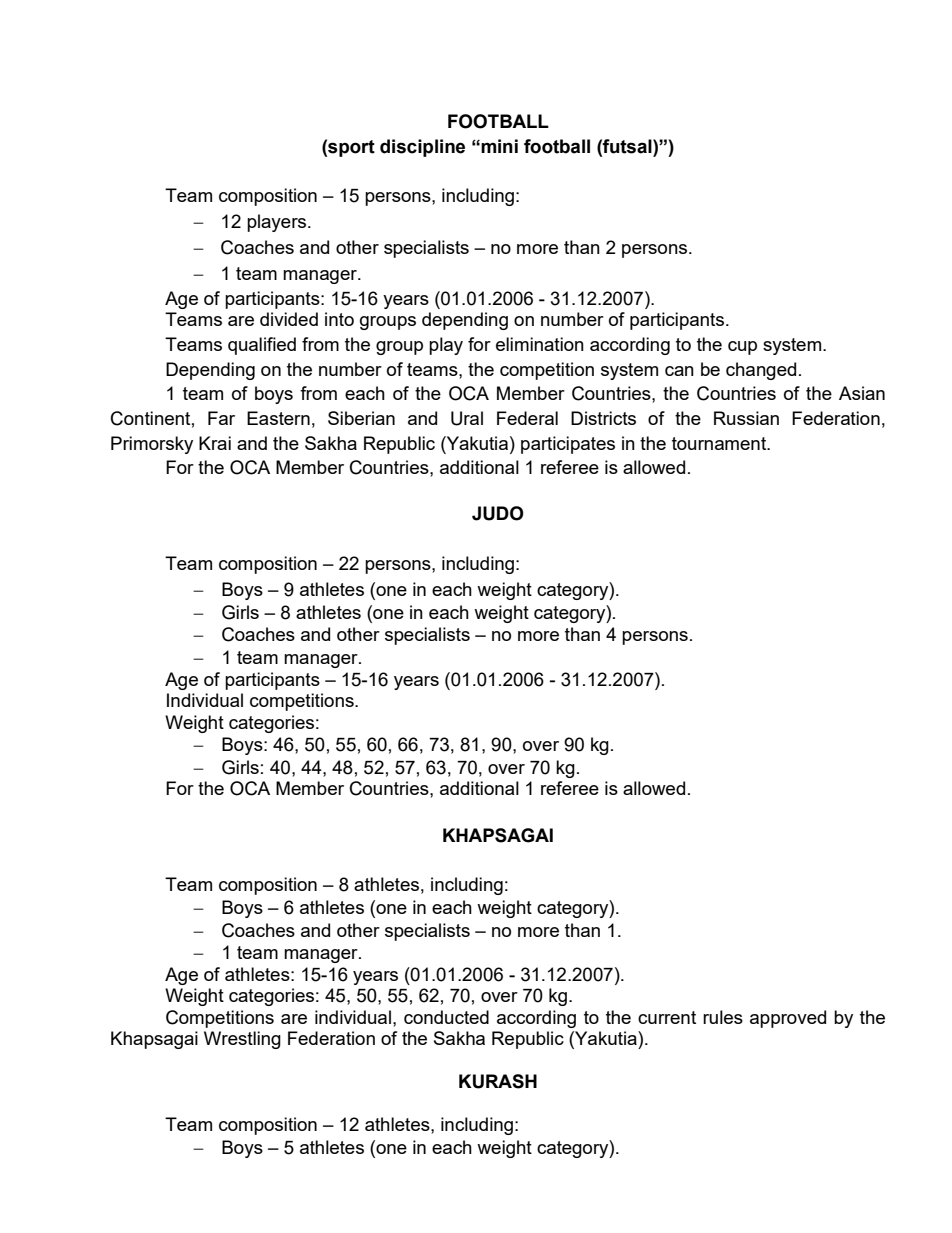 The height and width of the screenshot is (1233, 952). What do you see at coordinates (746, 418) in the screenshot?
I see `Russian` at bounding box center [746, 418].
